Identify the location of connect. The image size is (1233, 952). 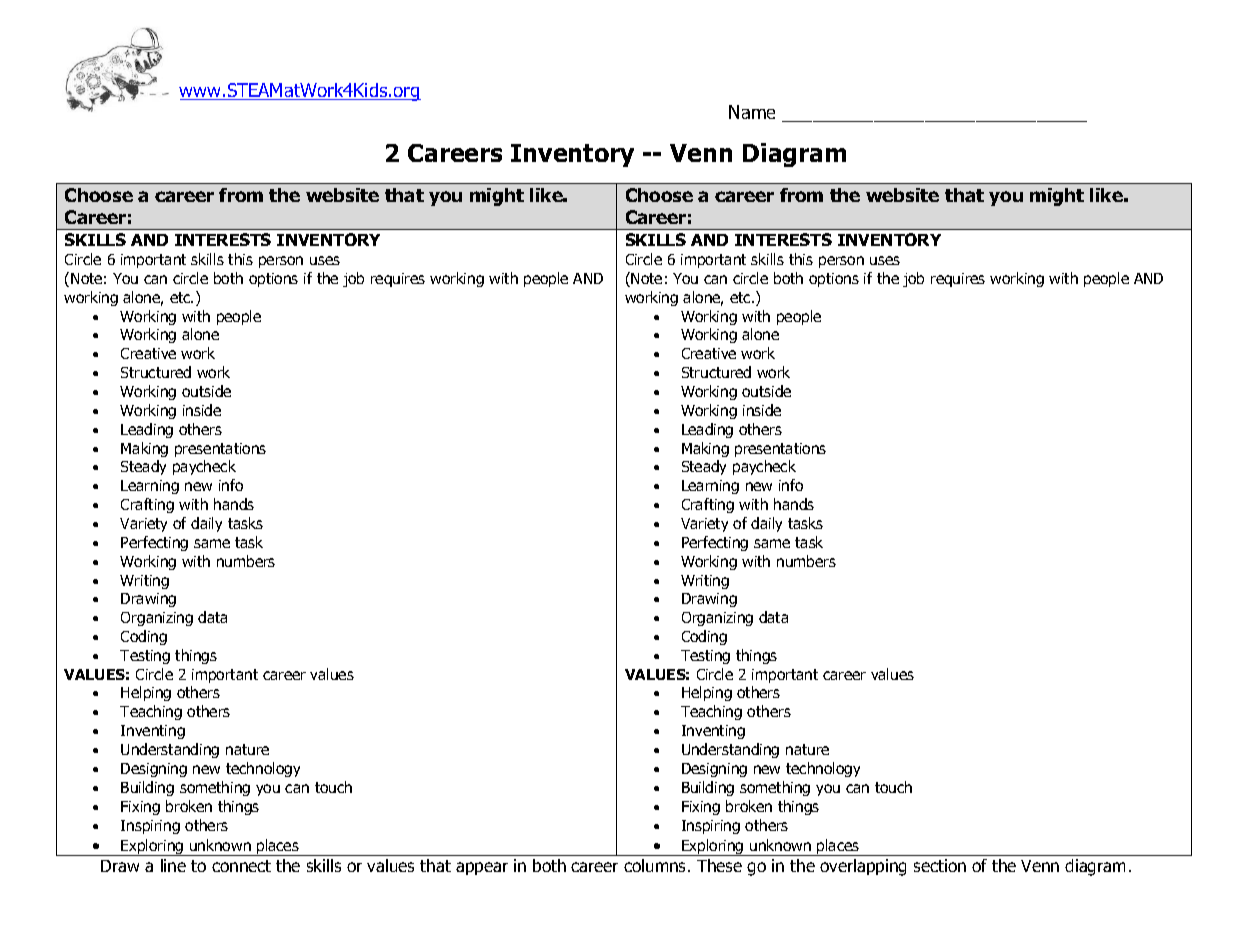
(241, 866).
